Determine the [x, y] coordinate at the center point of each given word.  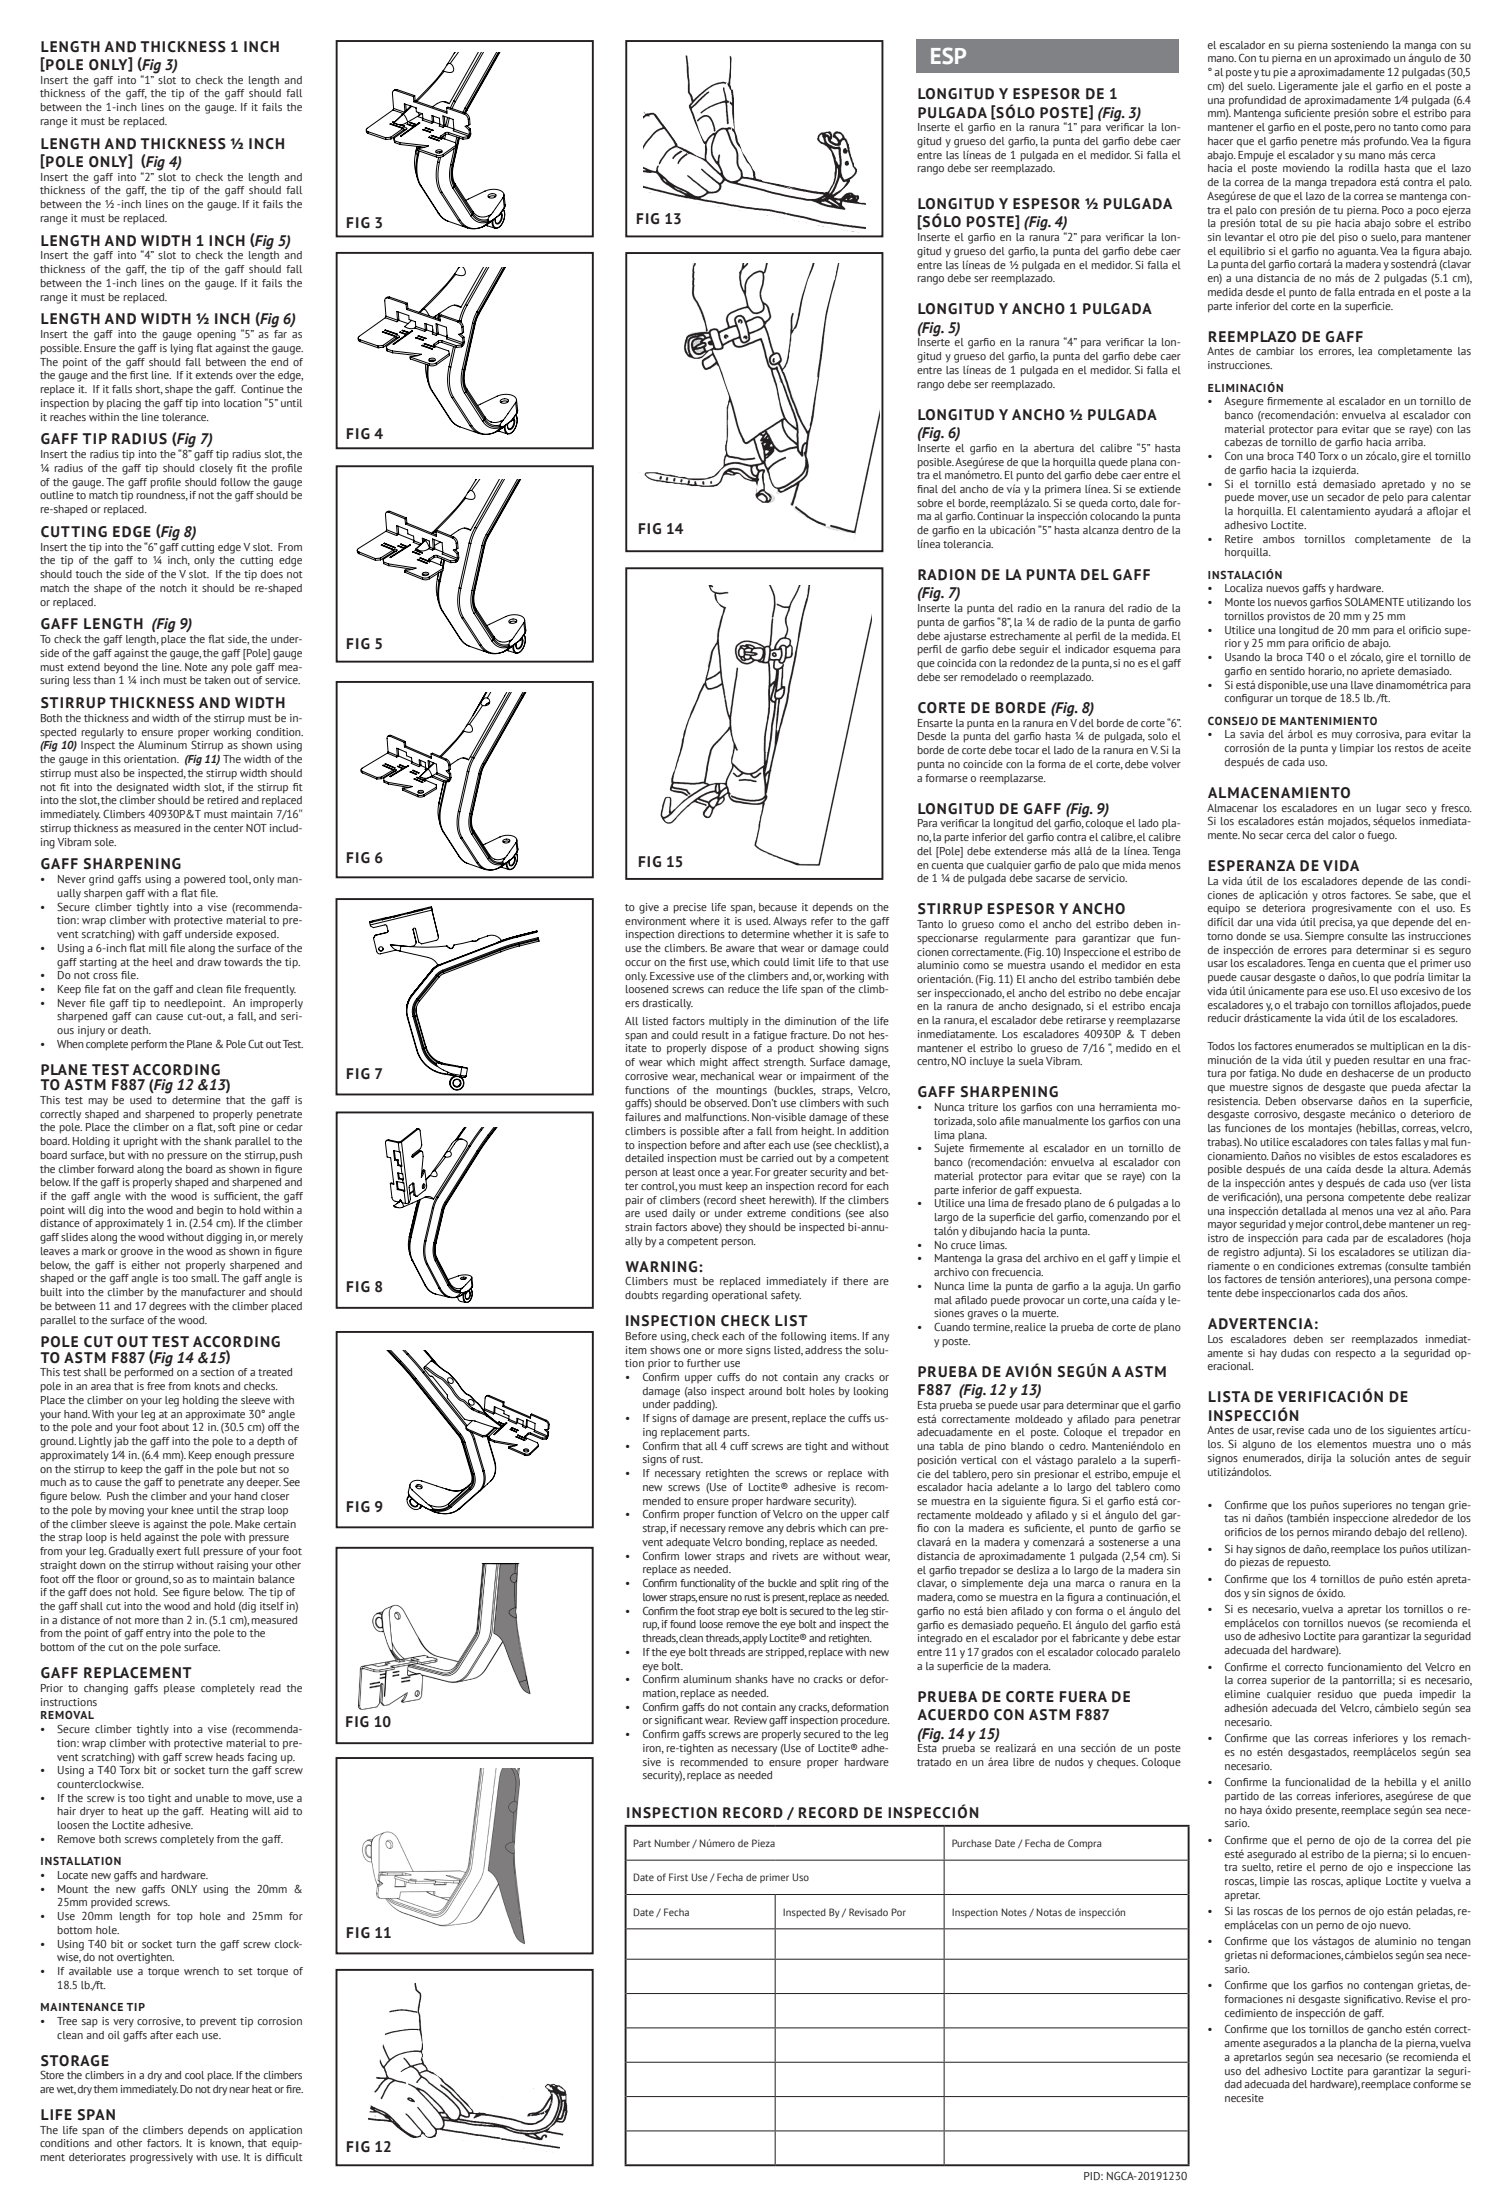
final [927, 489]
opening [216, 335]
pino [995, 1447]
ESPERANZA [1252, 866]
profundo [1386, 142]
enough [233, 1456]
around [765, 1391]
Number [672, 1843]
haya [1251, 1811]
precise [690, 908]
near [239, 2090]
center [228, 828]
